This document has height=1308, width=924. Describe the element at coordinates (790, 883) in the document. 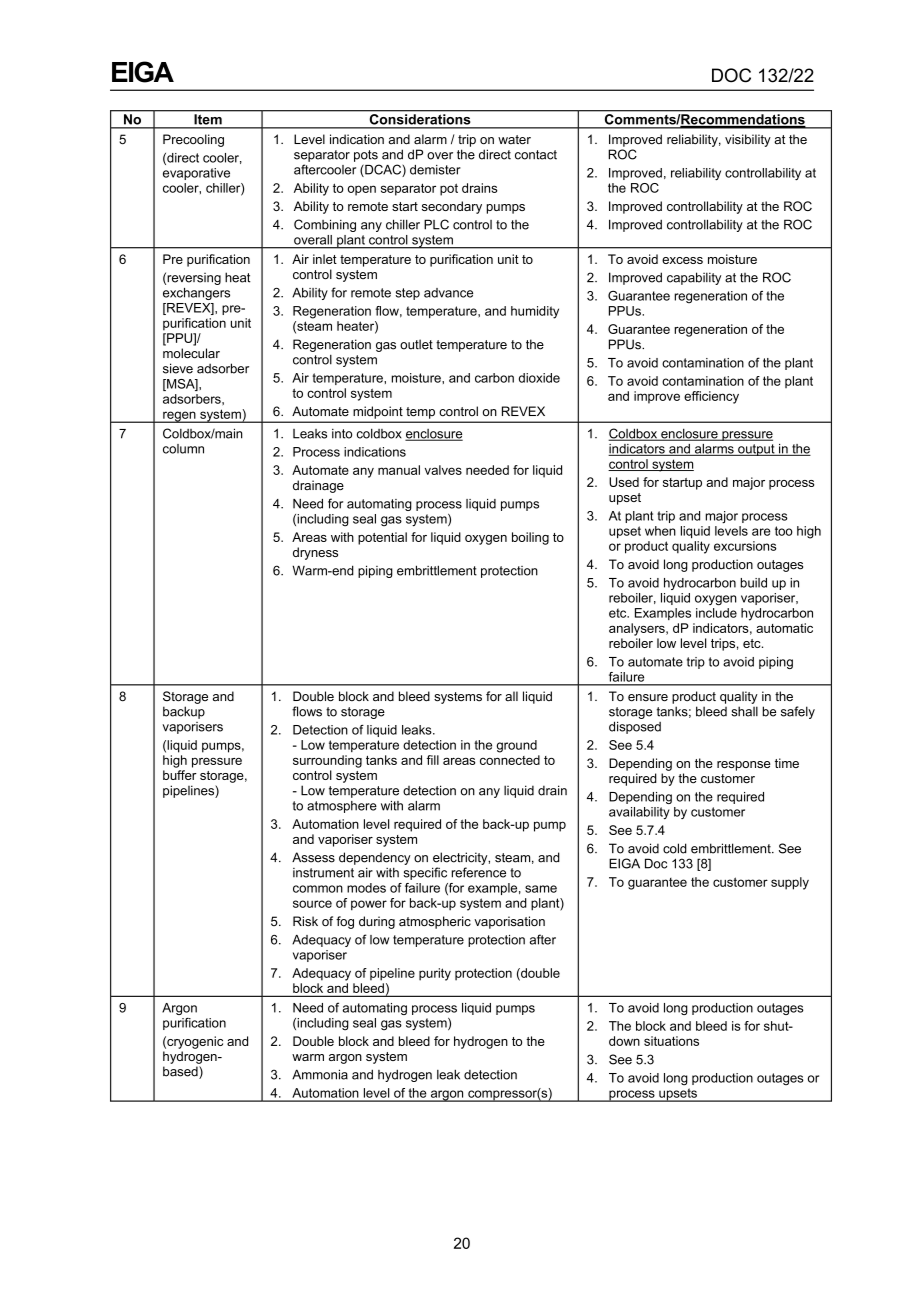

I see `supply` at that location.
